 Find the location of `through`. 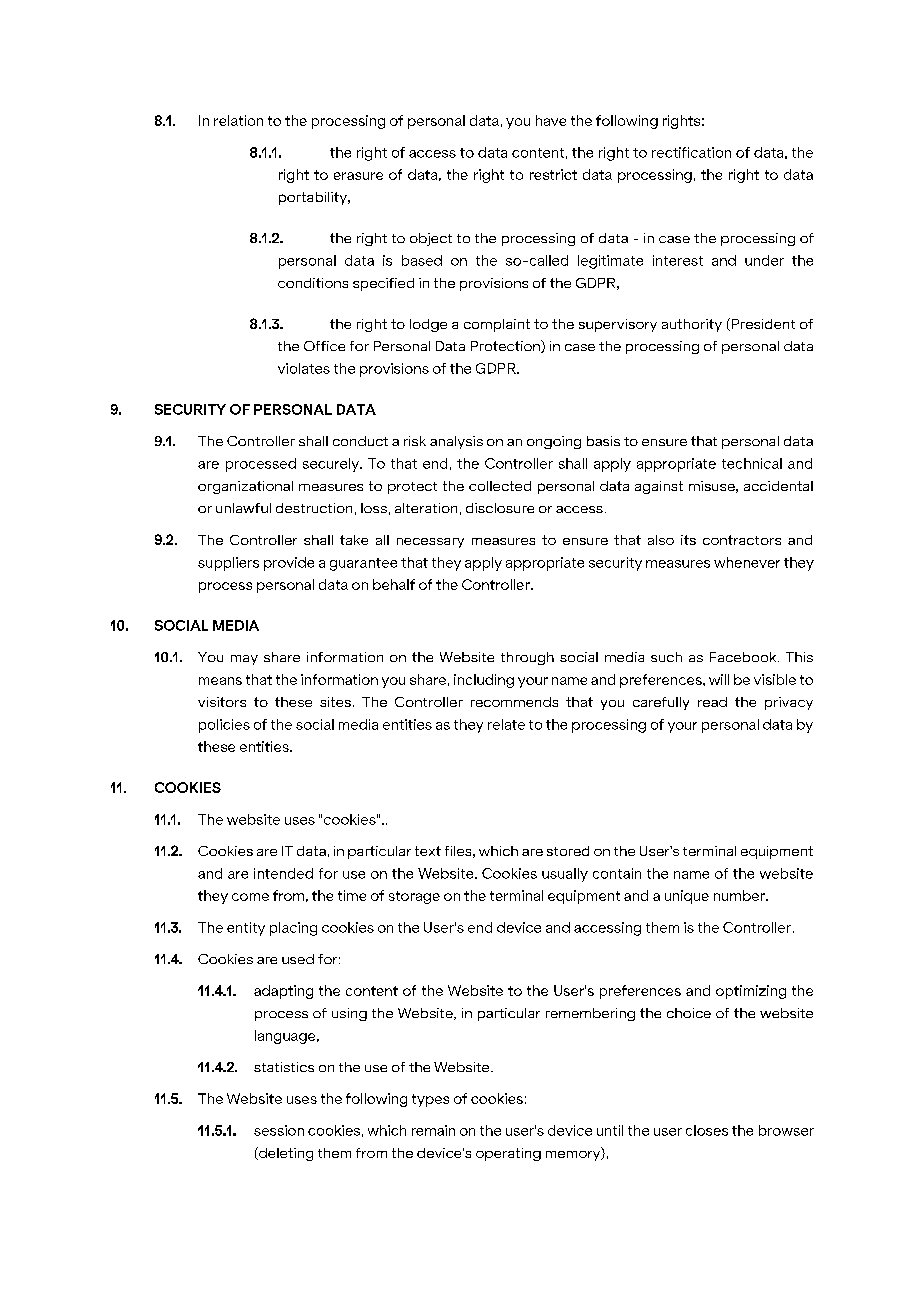

through is located at coordinates (527, 658).
